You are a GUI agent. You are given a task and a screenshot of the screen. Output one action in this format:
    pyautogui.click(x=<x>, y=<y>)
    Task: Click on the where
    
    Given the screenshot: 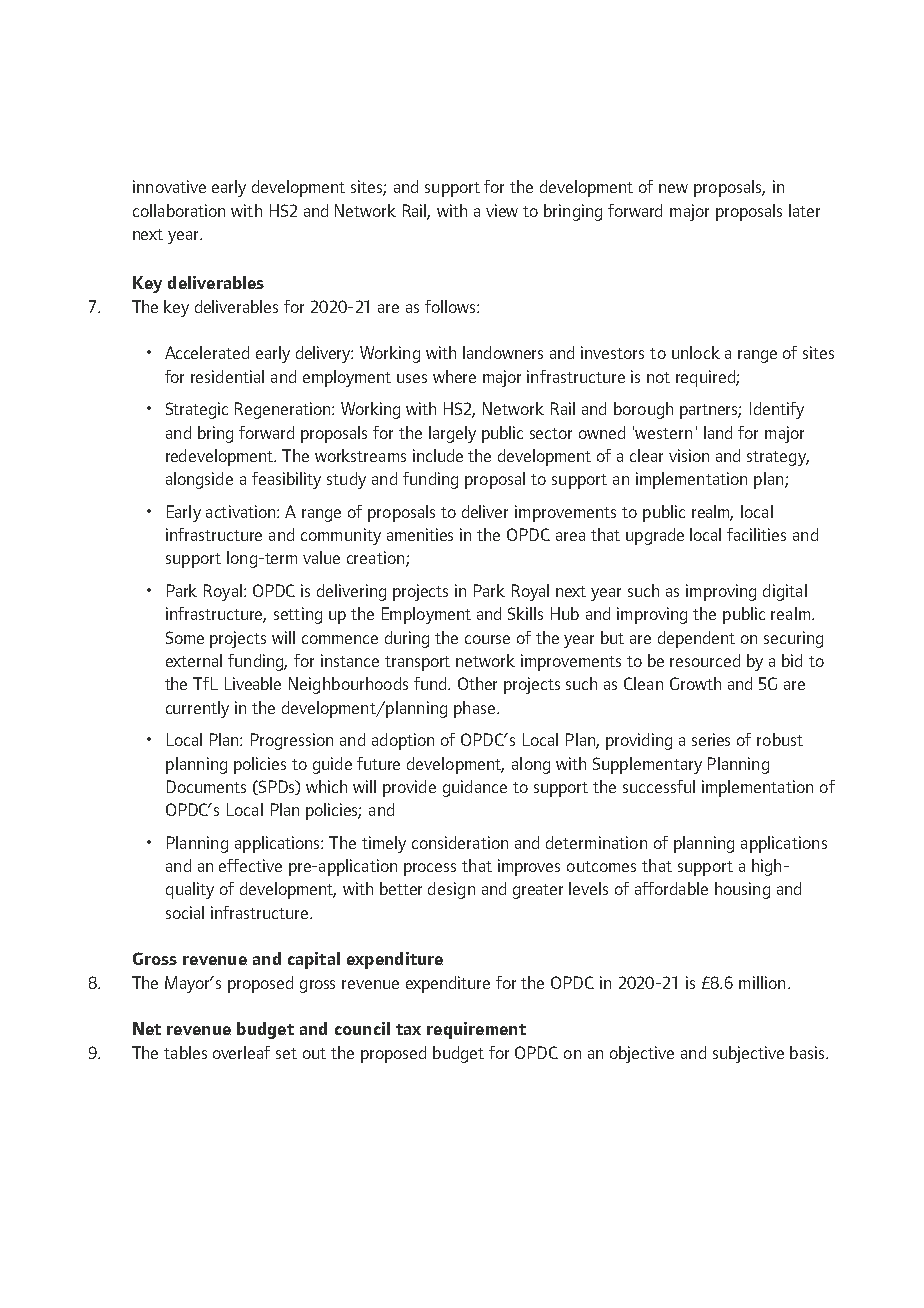 What is the action you would take?
    pyautogui.click(x=454, y=376)
